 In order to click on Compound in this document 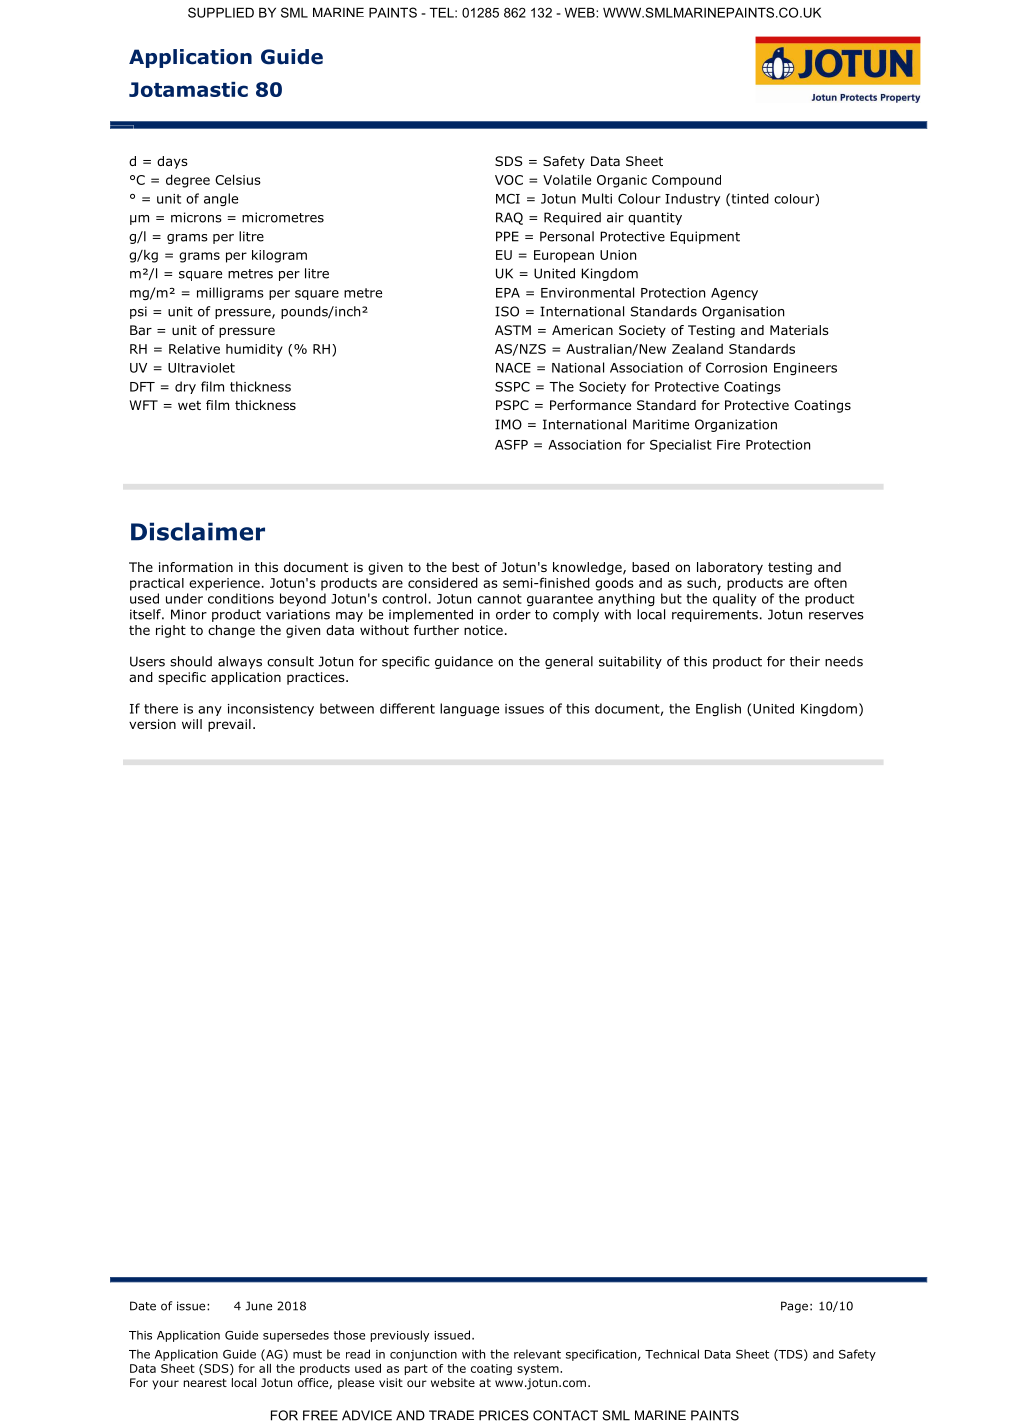, I will do `click(686, 181)`.
